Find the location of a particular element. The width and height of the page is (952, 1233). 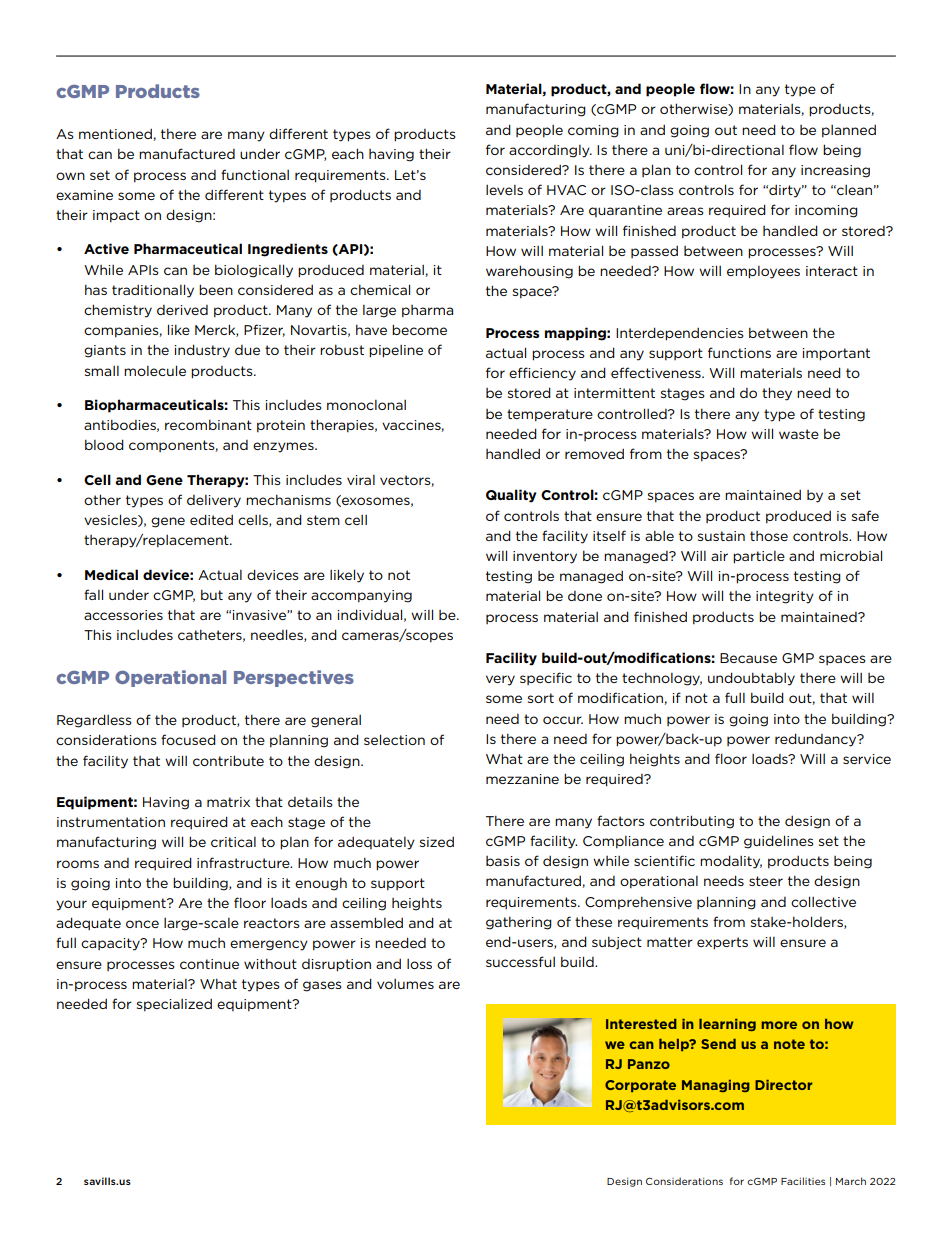

levels is located at coordinates (504, 190).
